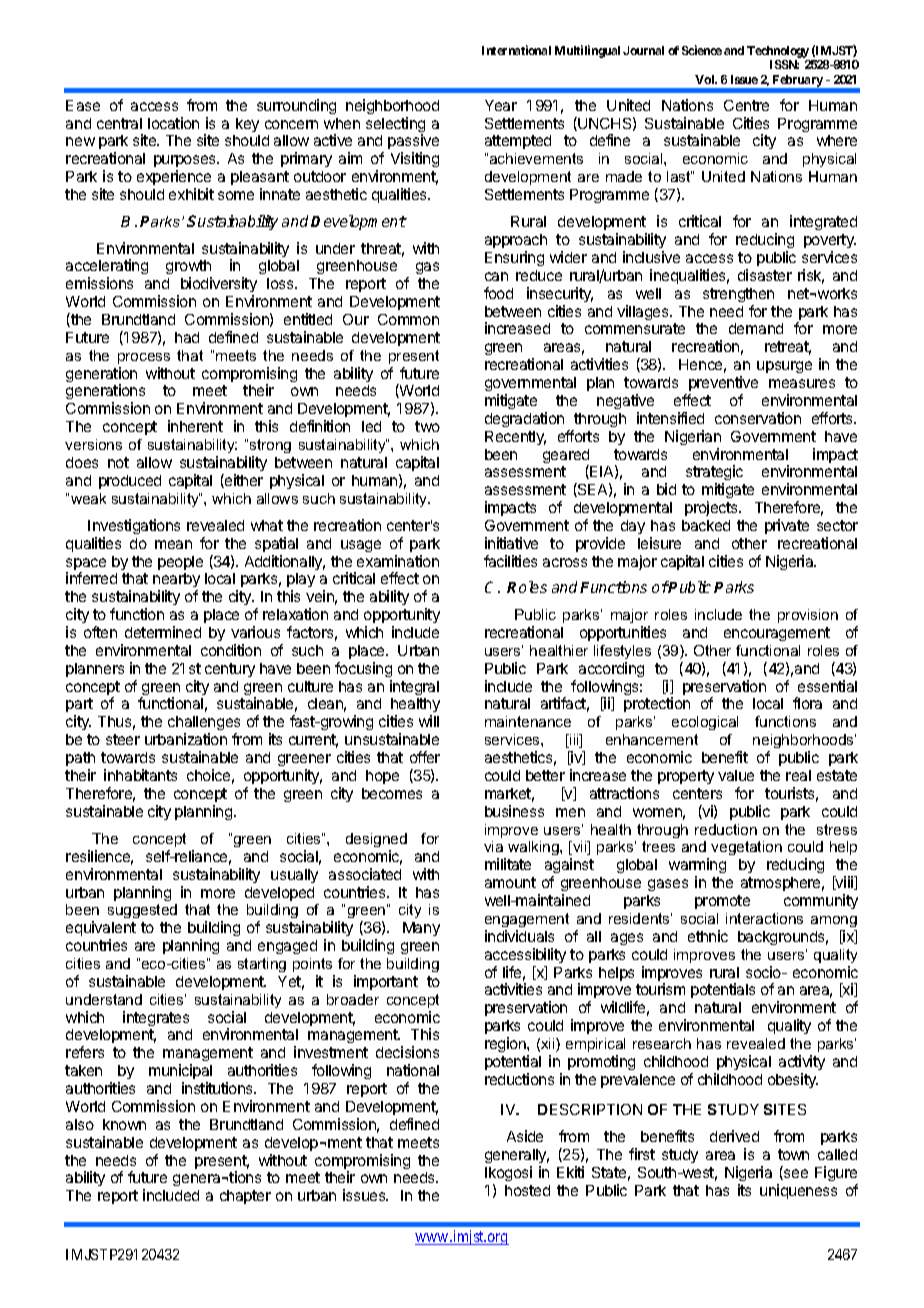 Image resolution: width=924 pixels, height=1308 pixels. What do you see at coordinates (758, 418) in the image?
I see `conservation` at bounding box center [758, 418].
